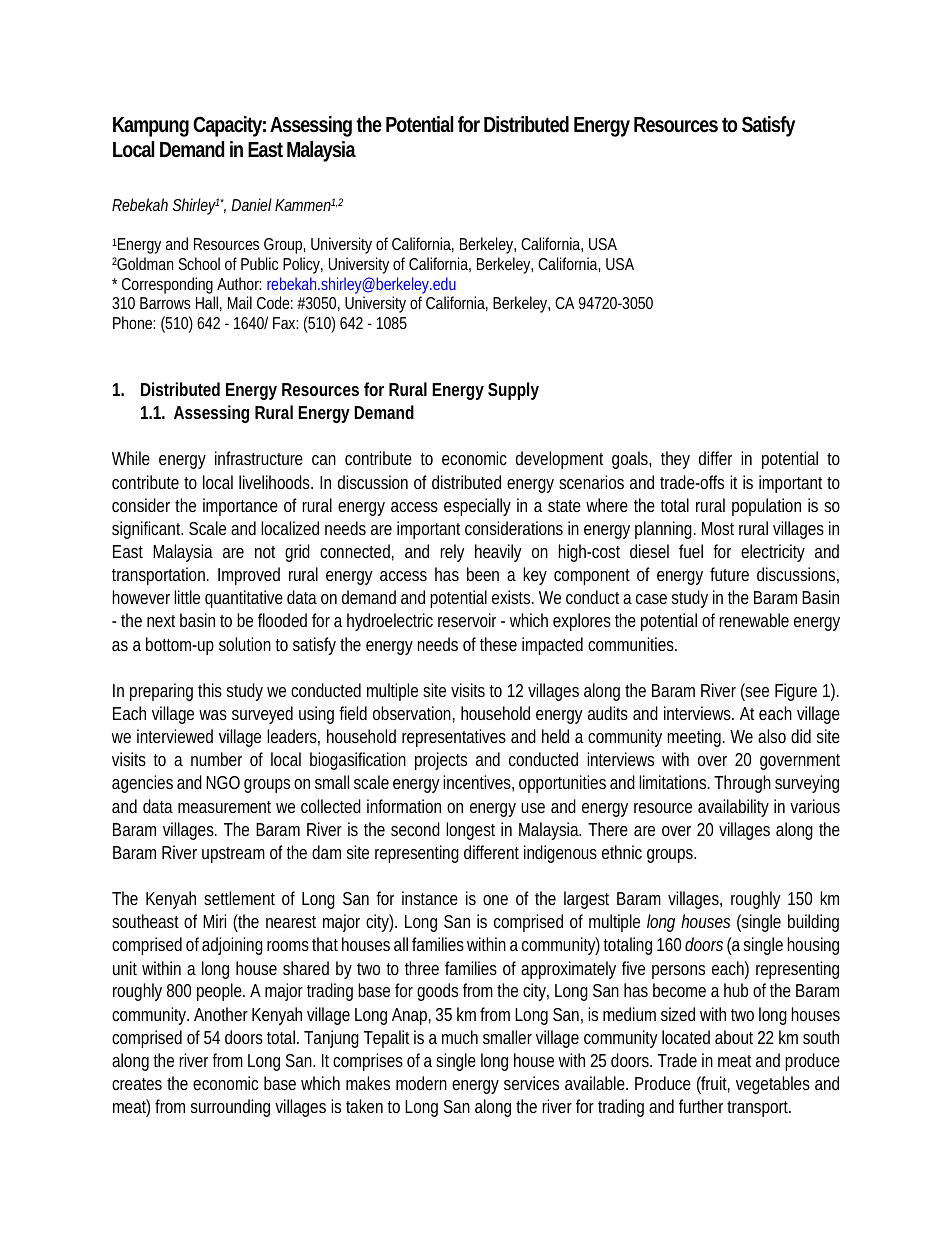 This document has height=1233, width=952. What do you see at coordinates (239, 898) in the document?
I see `settlement` at bounding box center [239, 898].
